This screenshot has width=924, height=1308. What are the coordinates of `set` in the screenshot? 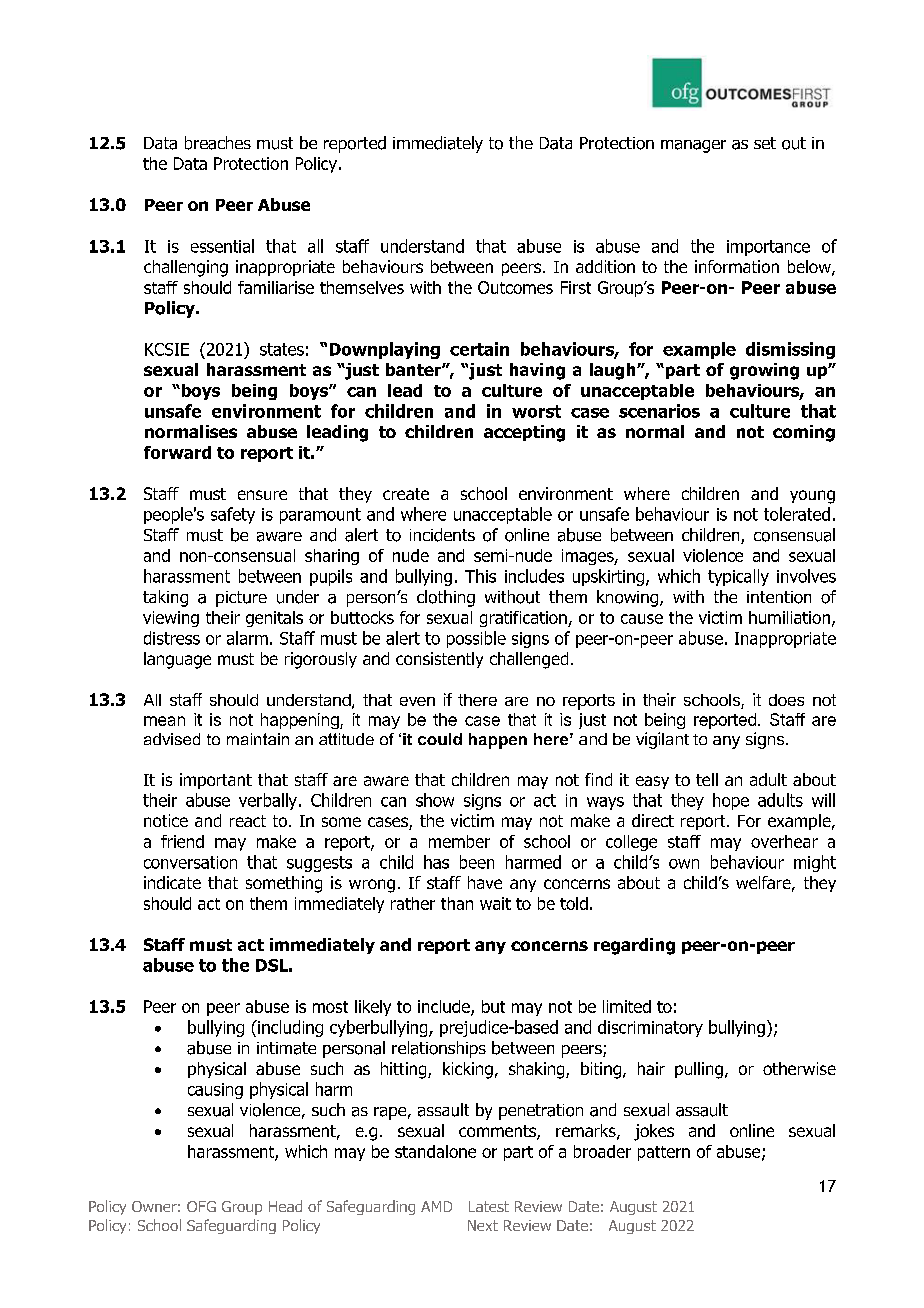 It's located at (765, 143).
